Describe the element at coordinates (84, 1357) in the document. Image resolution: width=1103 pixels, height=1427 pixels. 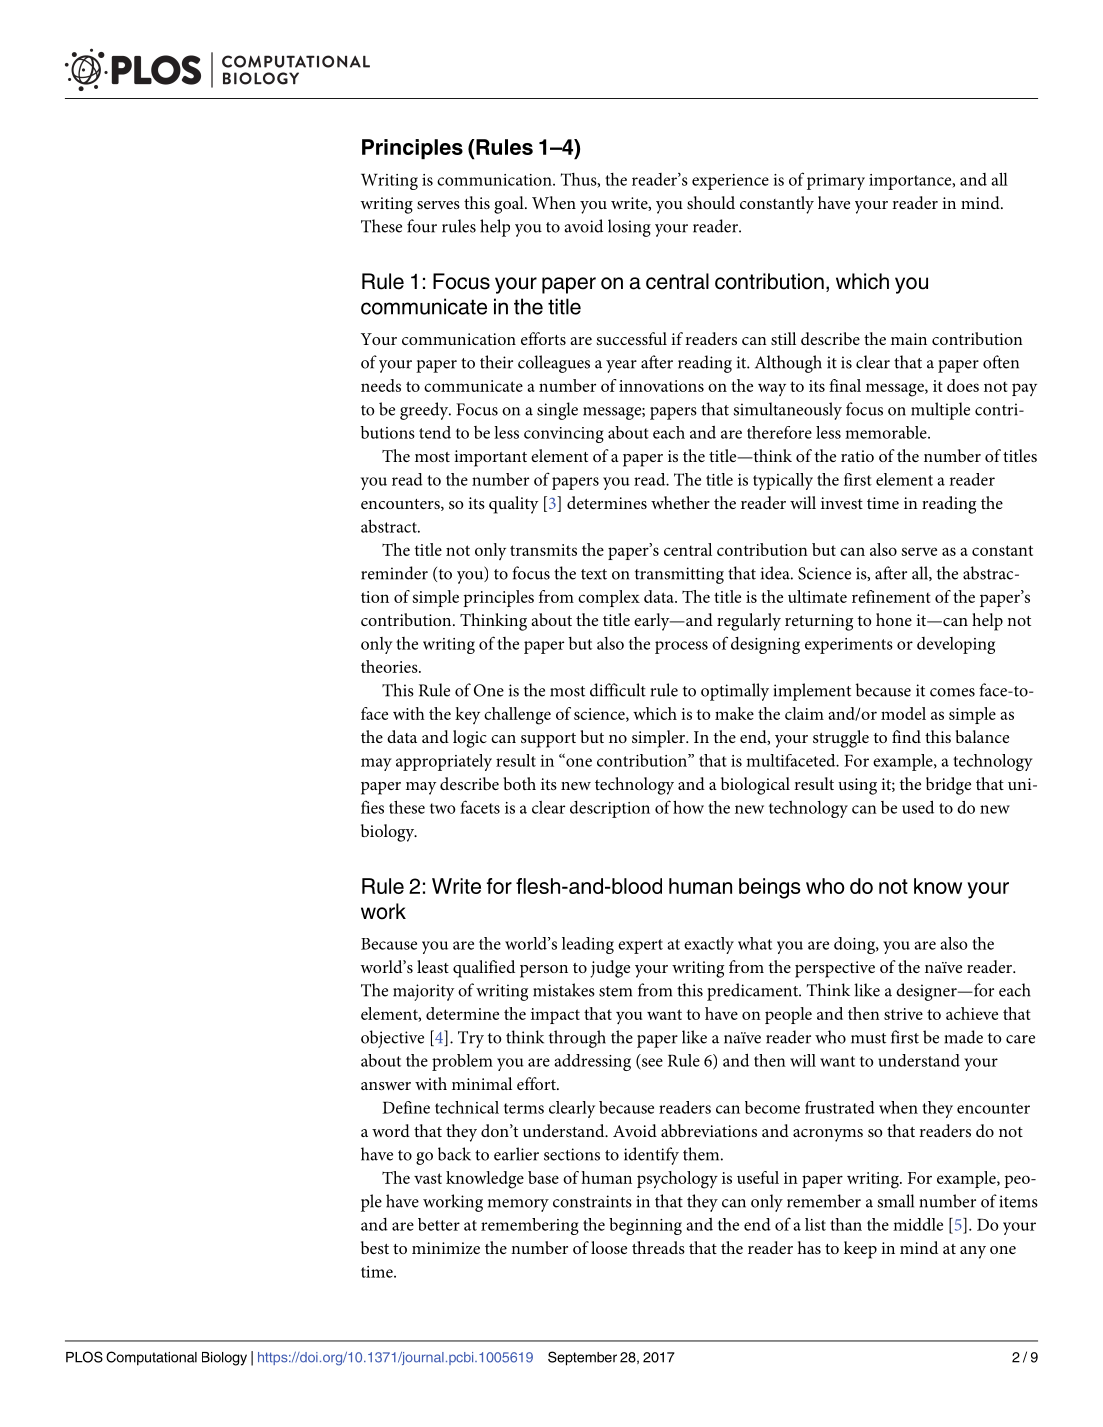
I see `PLOS` at that location.
